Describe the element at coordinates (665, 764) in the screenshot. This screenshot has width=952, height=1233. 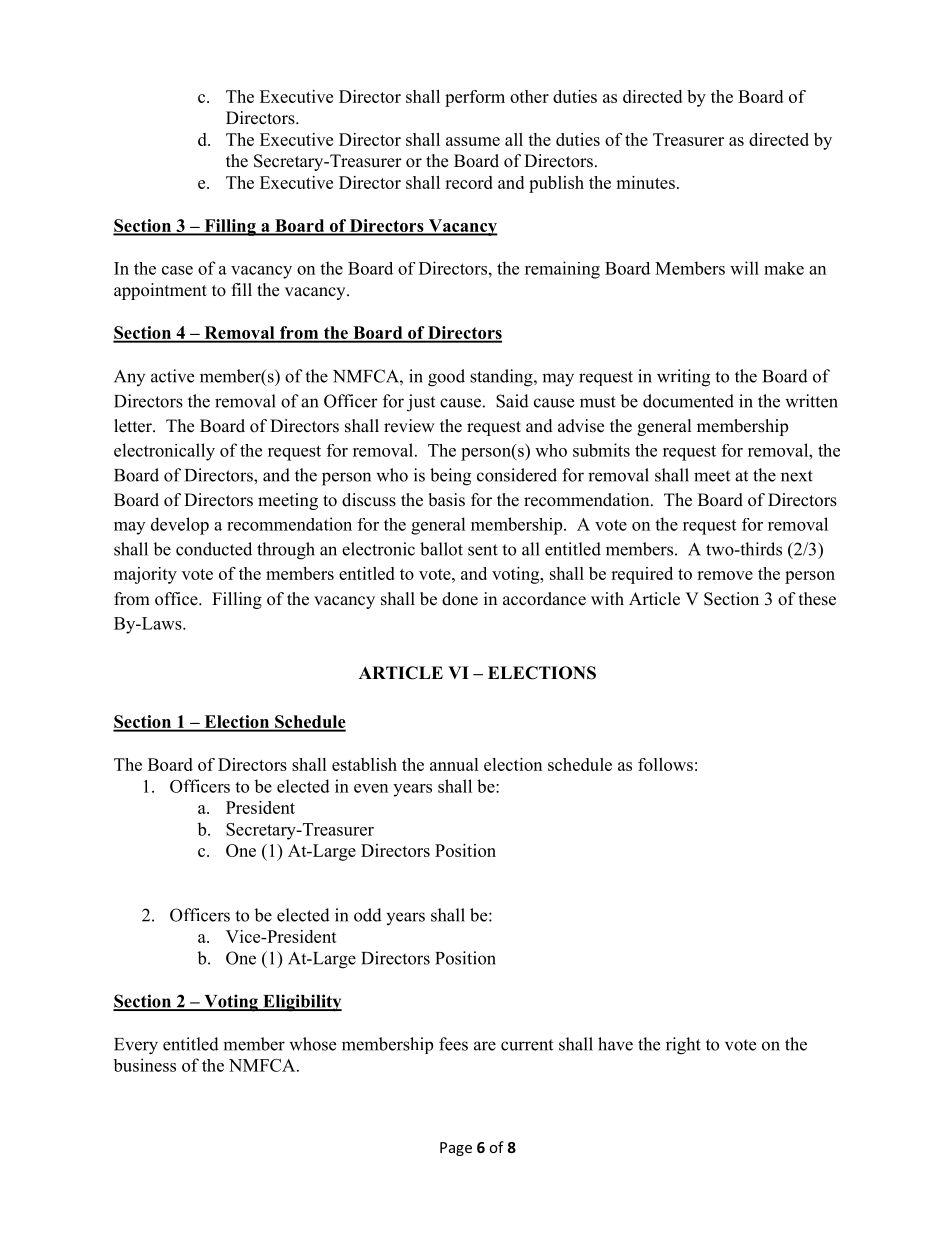
I see `follows` at that location.
